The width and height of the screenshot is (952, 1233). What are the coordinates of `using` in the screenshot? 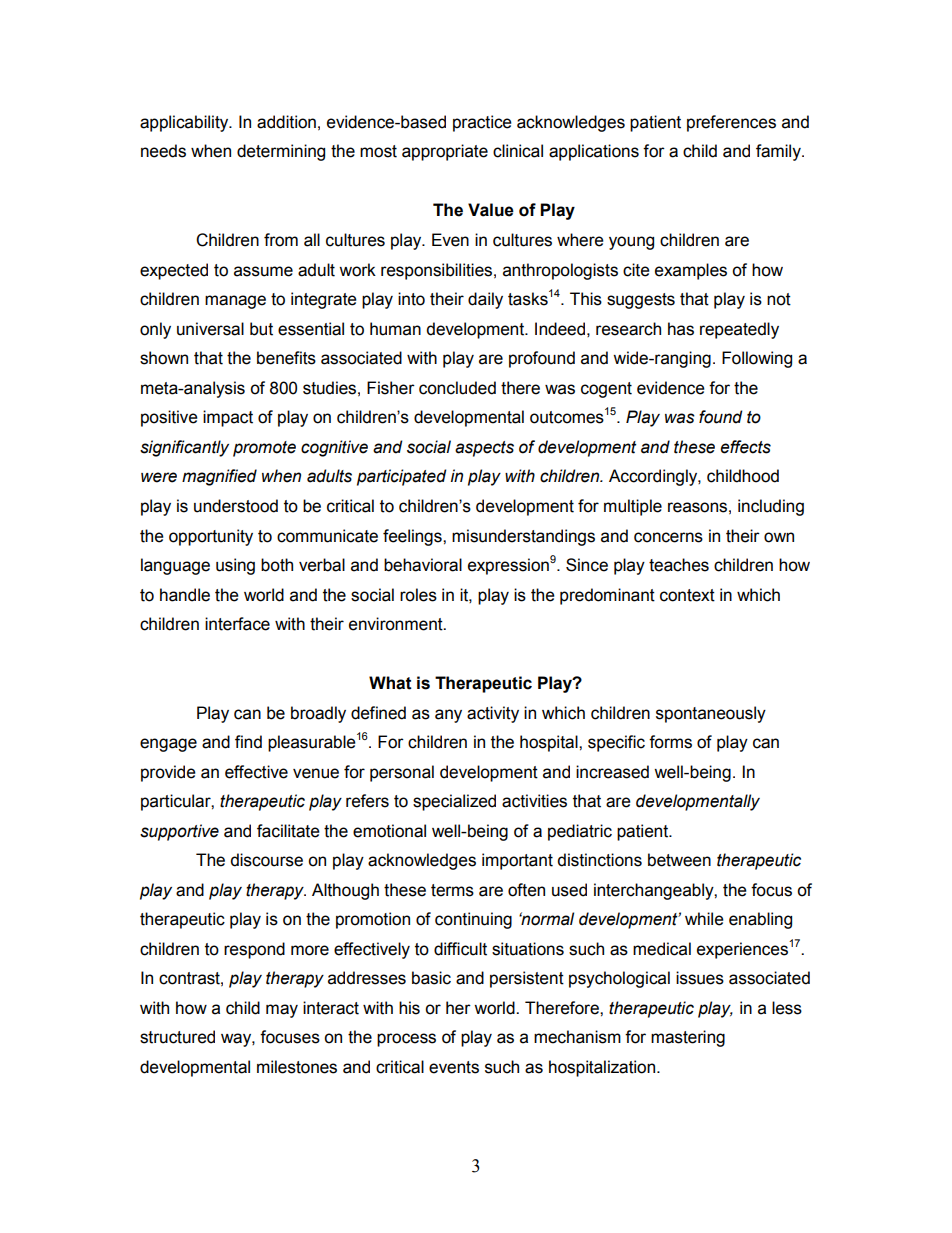 It's located at (235, 566).
